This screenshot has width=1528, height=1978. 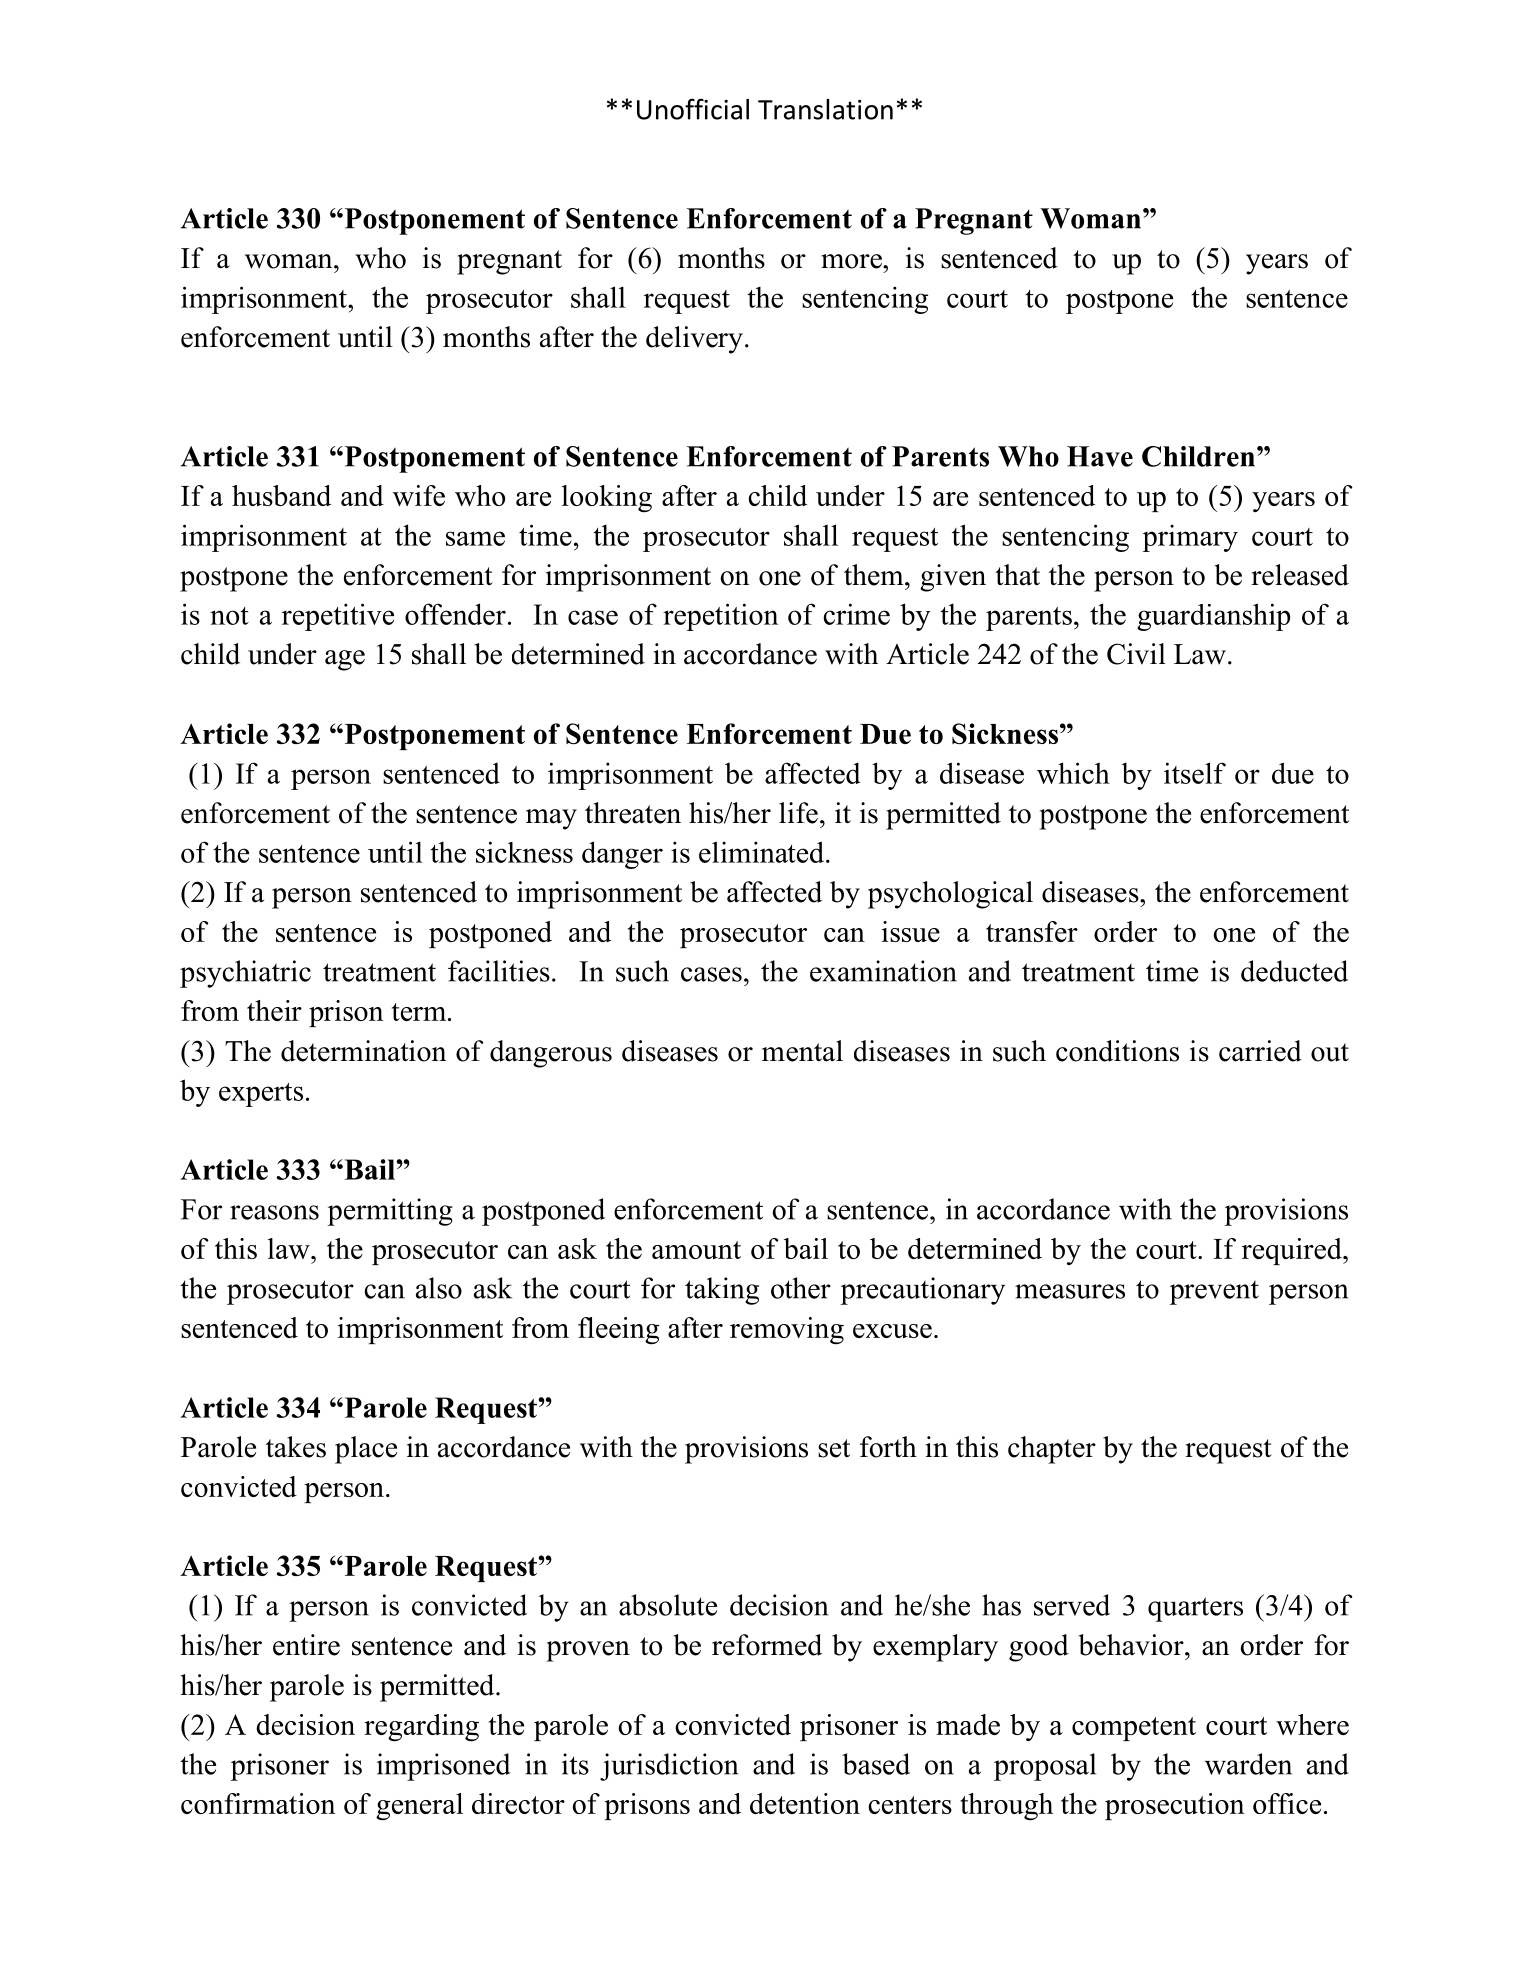 What do you see at coordinates (1214, 1293) in the screenshot?
I see `prevent` at bounding box center [1214, 1293].
